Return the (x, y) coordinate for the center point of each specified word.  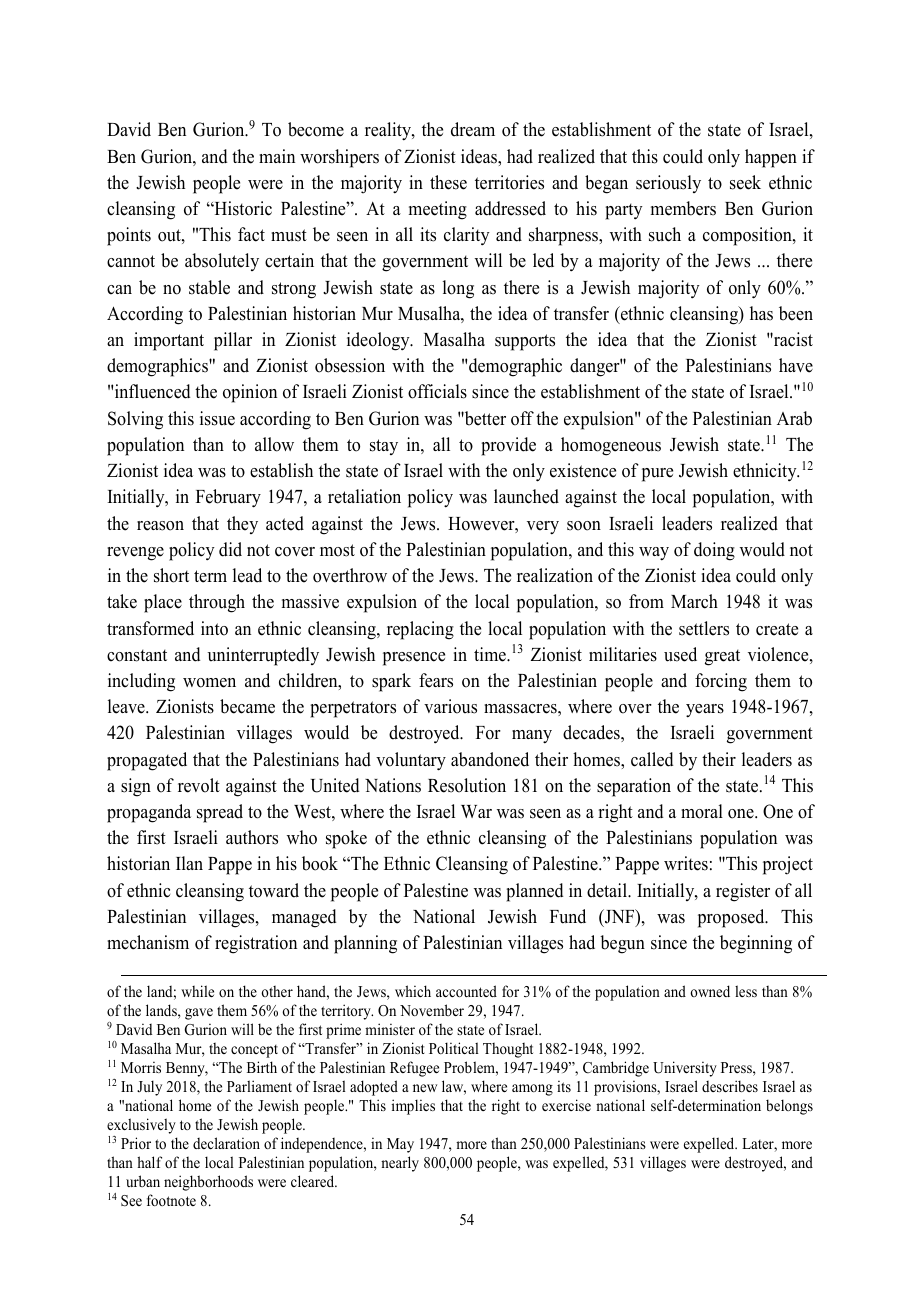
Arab (794, 418)
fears (436, 680)
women (209, 683)
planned (534, 892)
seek (745, 182)
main (277, 156)
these (448, 182)
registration (256, 944)
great (722, 657)
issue (217, 418)
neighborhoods (208, 1183)
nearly (400, 1164)
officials (437, 391)
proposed (732, 918)
